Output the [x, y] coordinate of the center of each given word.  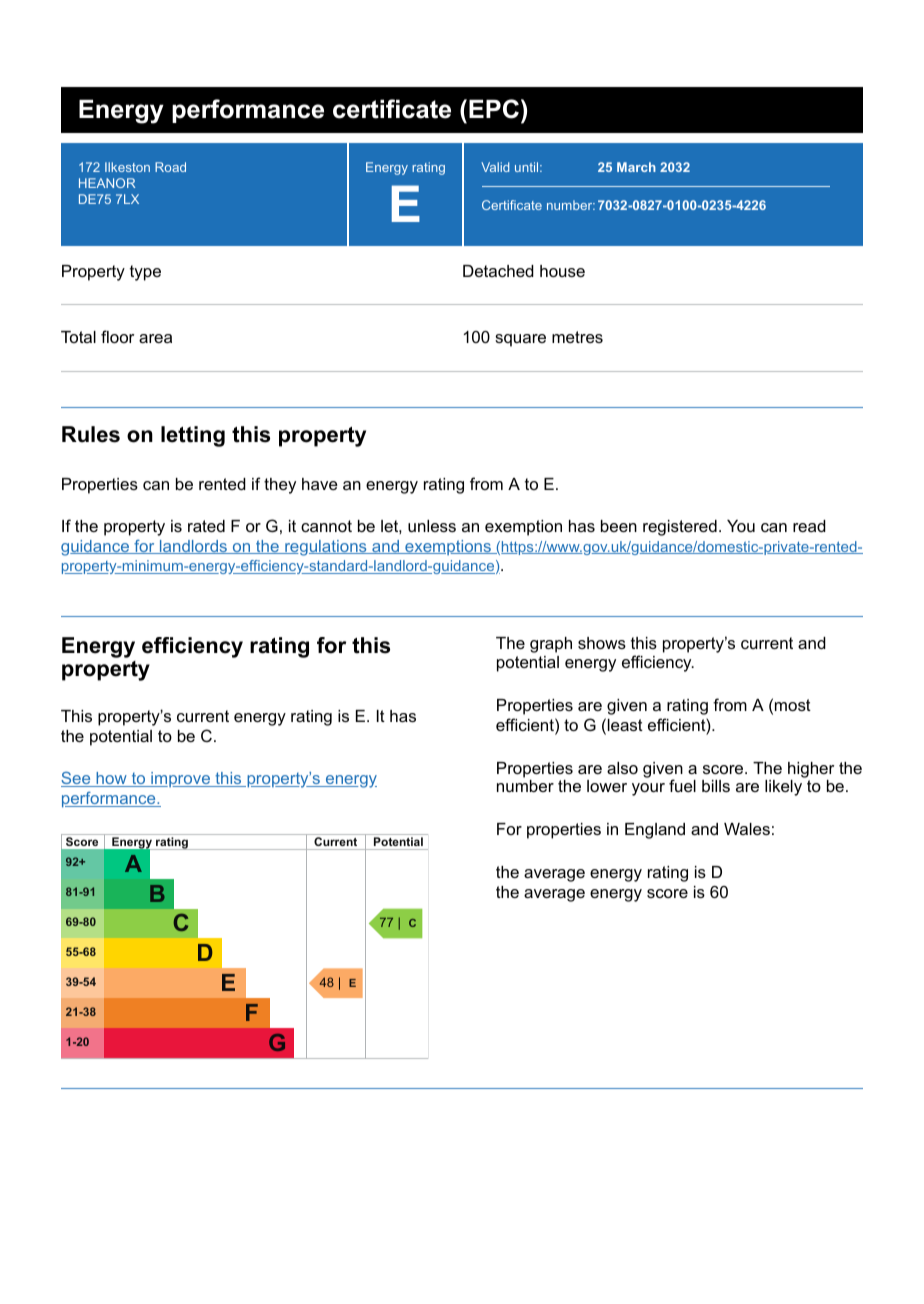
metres [577, 337]
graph [551, 645]
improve [180, 779]
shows [602, 643]
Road [170, 167]
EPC [494, 109]
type [145, 273]
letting [193, 436]
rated [206, 526]
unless [432, 526]
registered [680, 528]
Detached [498, 271]
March [636, 167]
